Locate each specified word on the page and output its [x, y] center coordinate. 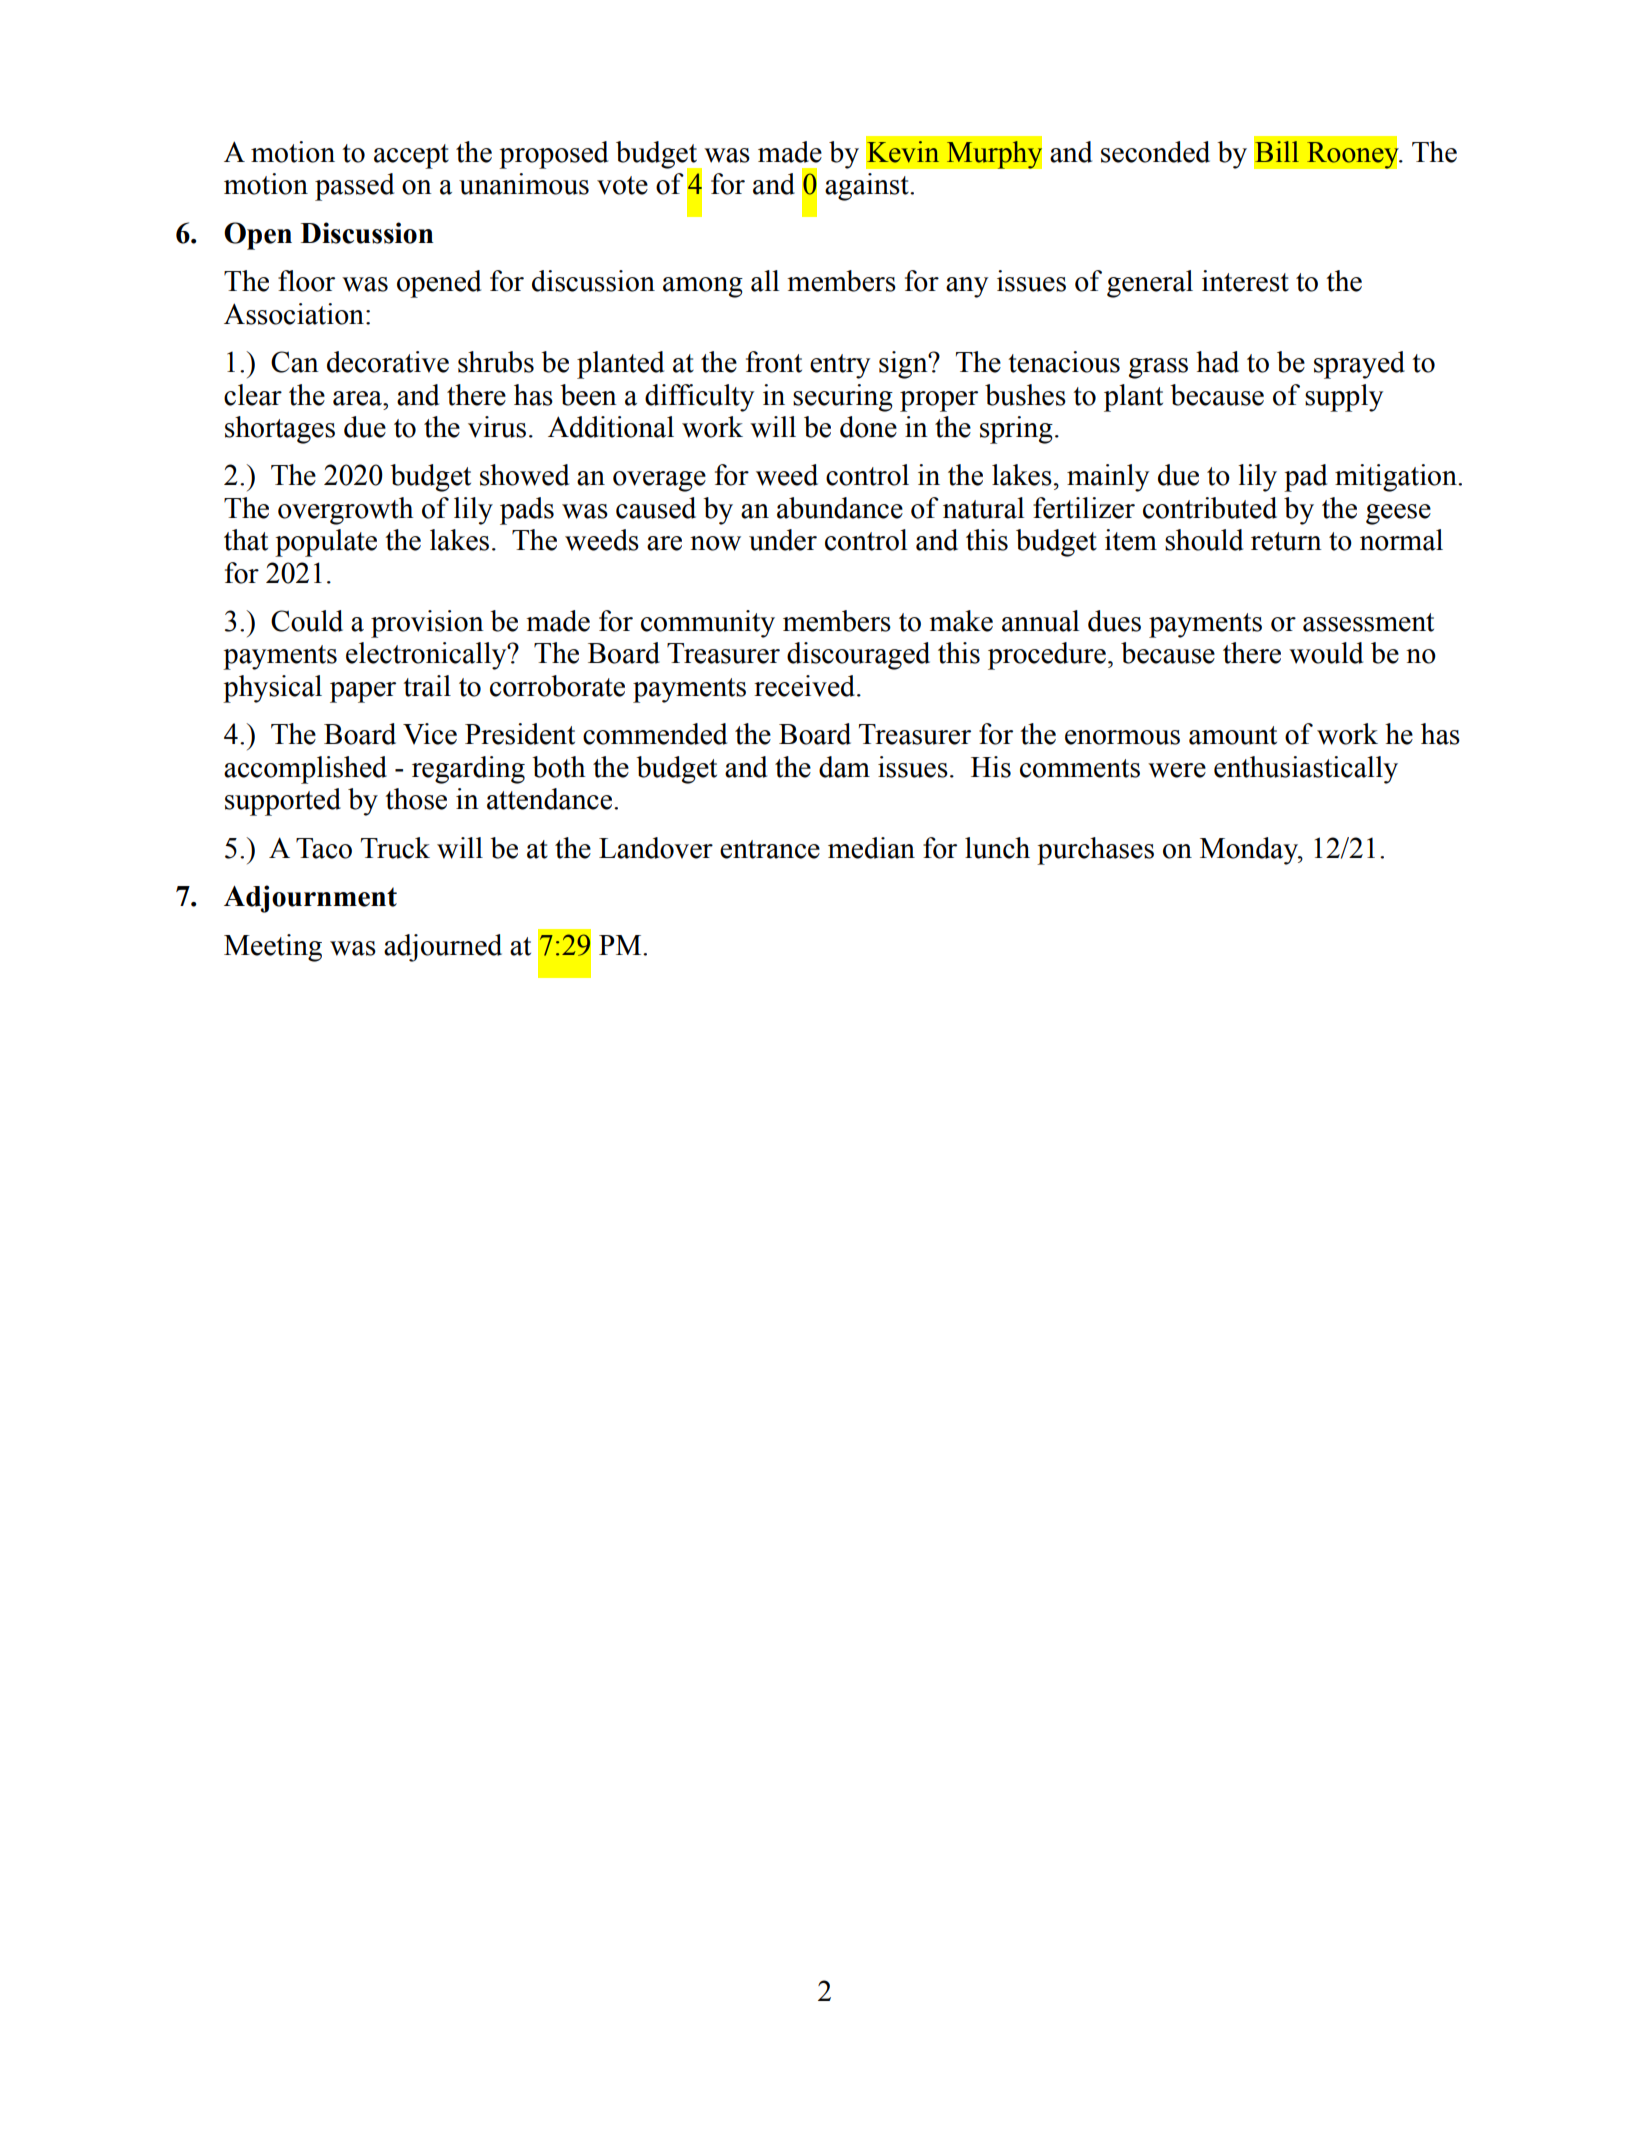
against [868, 187]
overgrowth [345, 511]
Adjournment [310, 899]
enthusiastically [1306, 770]
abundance [840, 508]
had [1217, 362]
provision [427, 624]
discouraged [858, 656]
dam [844, 767]
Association [294, 314]
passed [354, 187]
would [1326, 653]
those [416, 799]
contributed [1210, 508]
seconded [1155, 152]
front [774, 362]
